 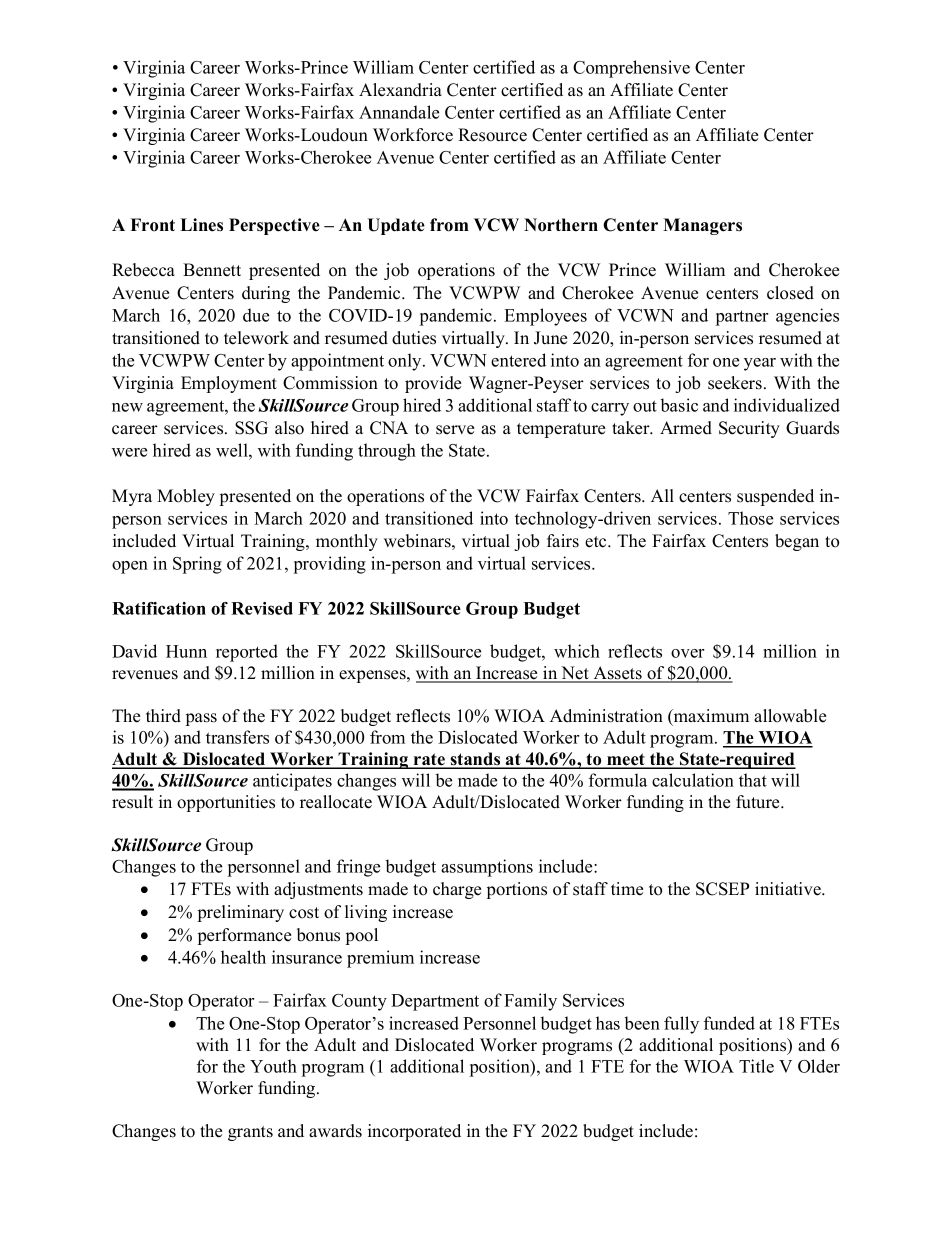 I want to click on Lines, so click(x=201, y=225).
